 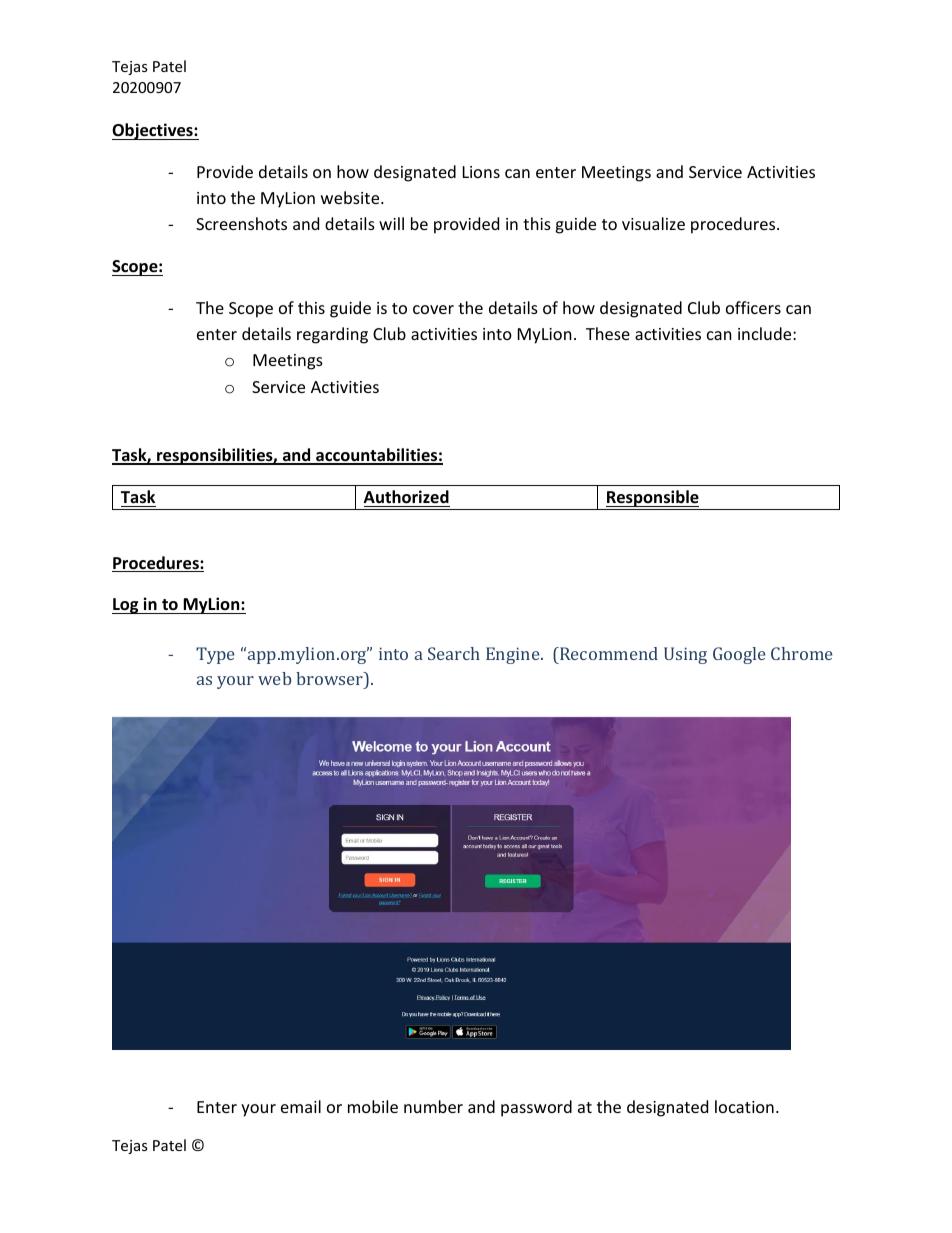 What do you see at coordinates (454, 653) in the screenshot?
I see `Search` at bounding box center [454, 653].
